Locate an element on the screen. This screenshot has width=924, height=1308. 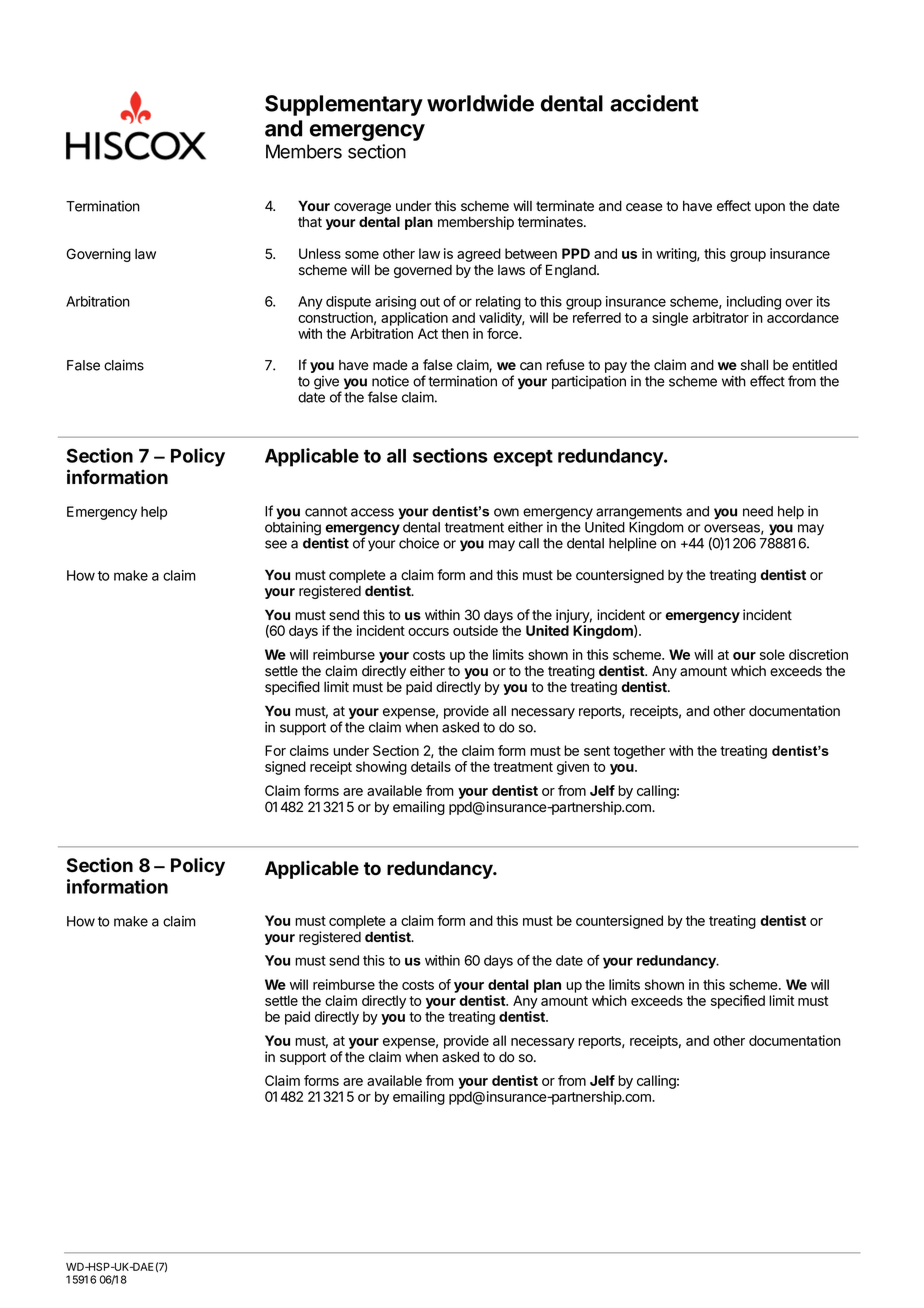
worldwide is located at coordinates (480, 103).
